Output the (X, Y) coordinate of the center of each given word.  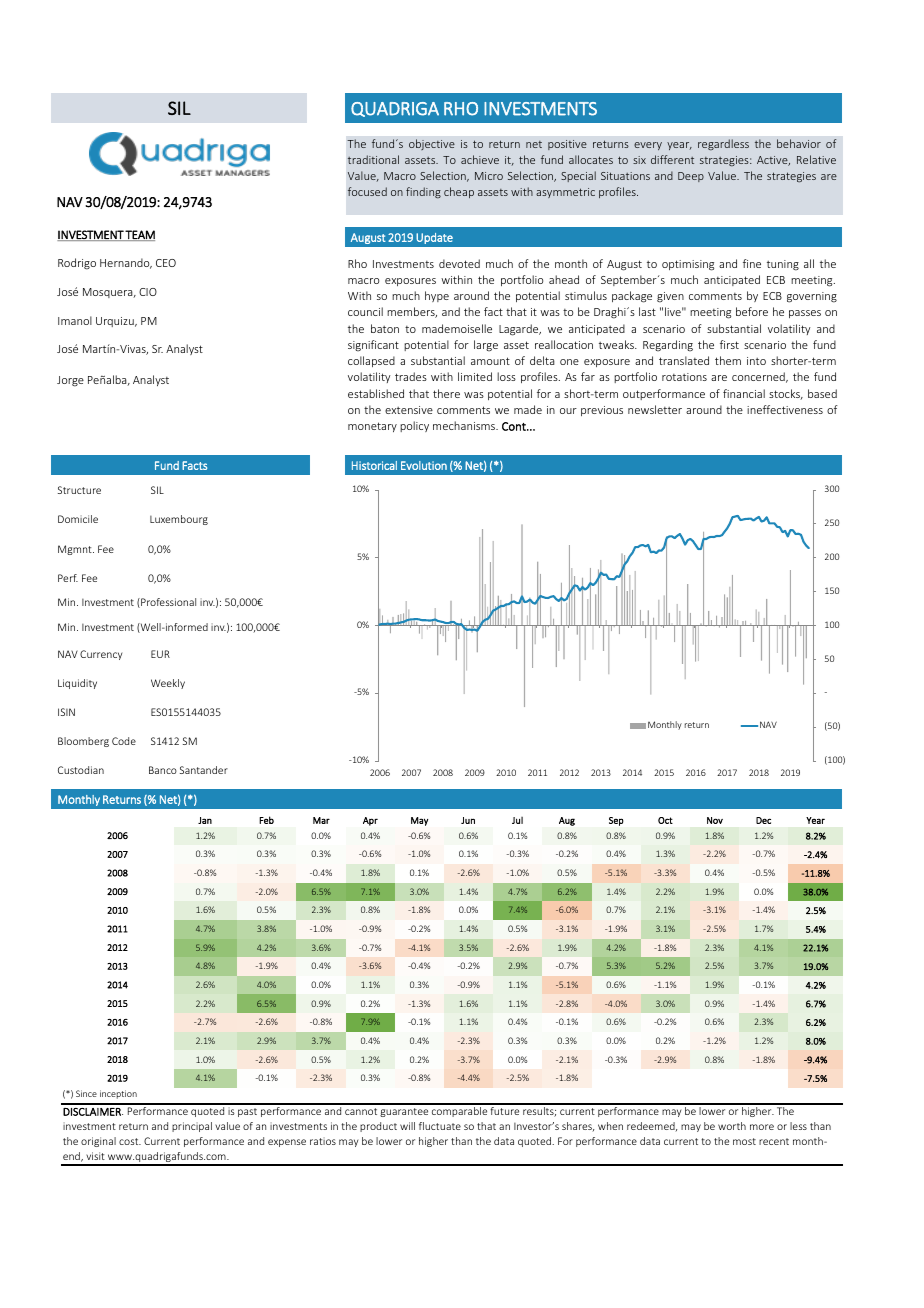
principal (192, 1127)
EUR (160, 654)
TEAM (139, 235)
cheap (459, 192)
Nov (715, 820)
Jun (468, 820)
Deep (691, 177)
